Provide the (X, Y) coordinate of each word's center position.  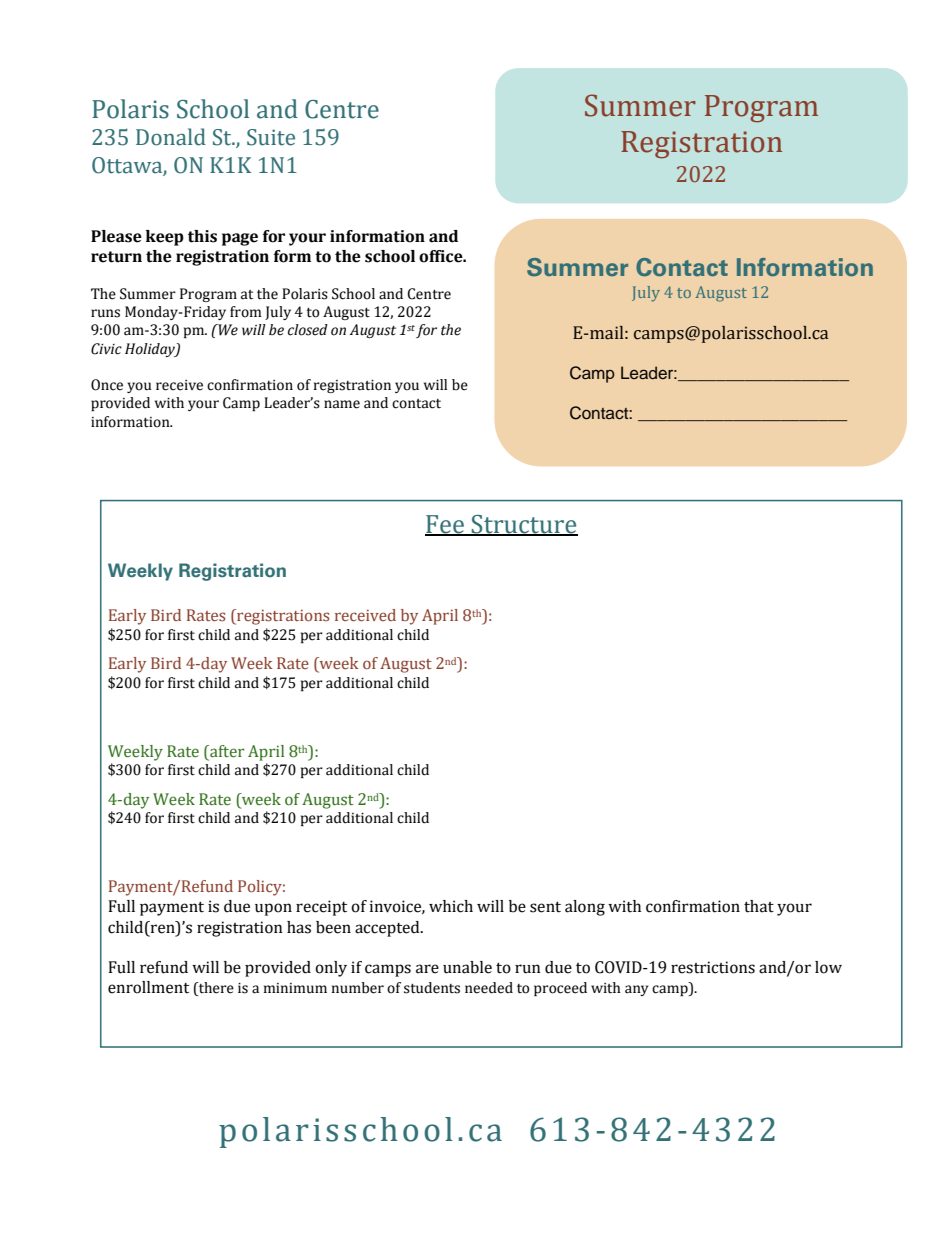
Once (107, 385)
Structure (524, 525)
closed (308, 330)
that (759, 906)
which (451, 906)
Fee (445, 525)
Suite (271, 137)
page (240, 239)
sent (545, 907)
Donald (171, 137)
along (585, 908)
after (226, 751)
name (342, 404)
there (215, 988)
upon (273, 909)
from (246, 312)
